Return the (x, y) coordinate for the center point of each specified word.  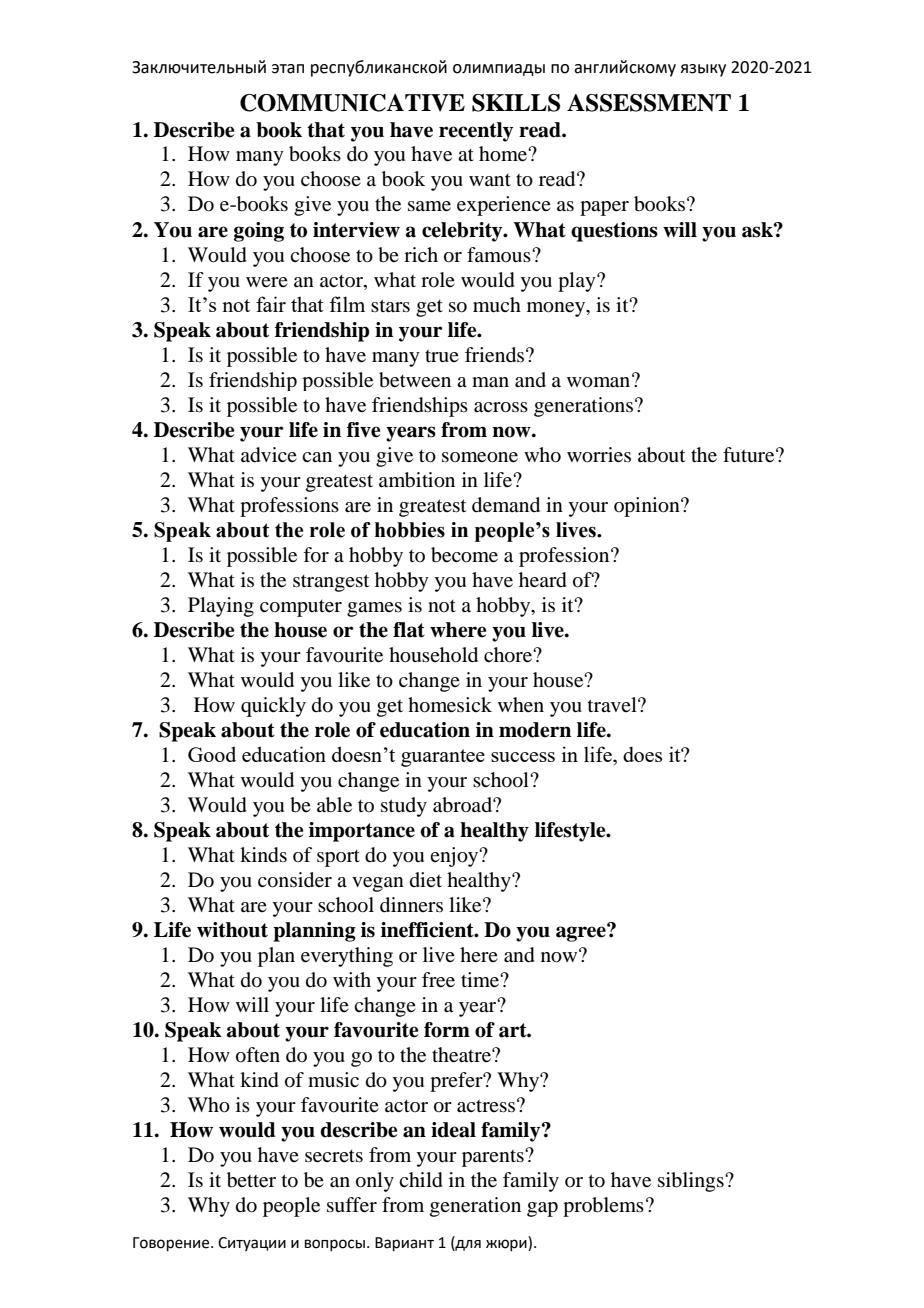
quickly (273, 707)
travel (613, 704)
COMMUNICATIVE (352, 103)
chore (509, 655)
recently (476, 132)
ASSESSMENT (649, 103)
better (251, 1180)
